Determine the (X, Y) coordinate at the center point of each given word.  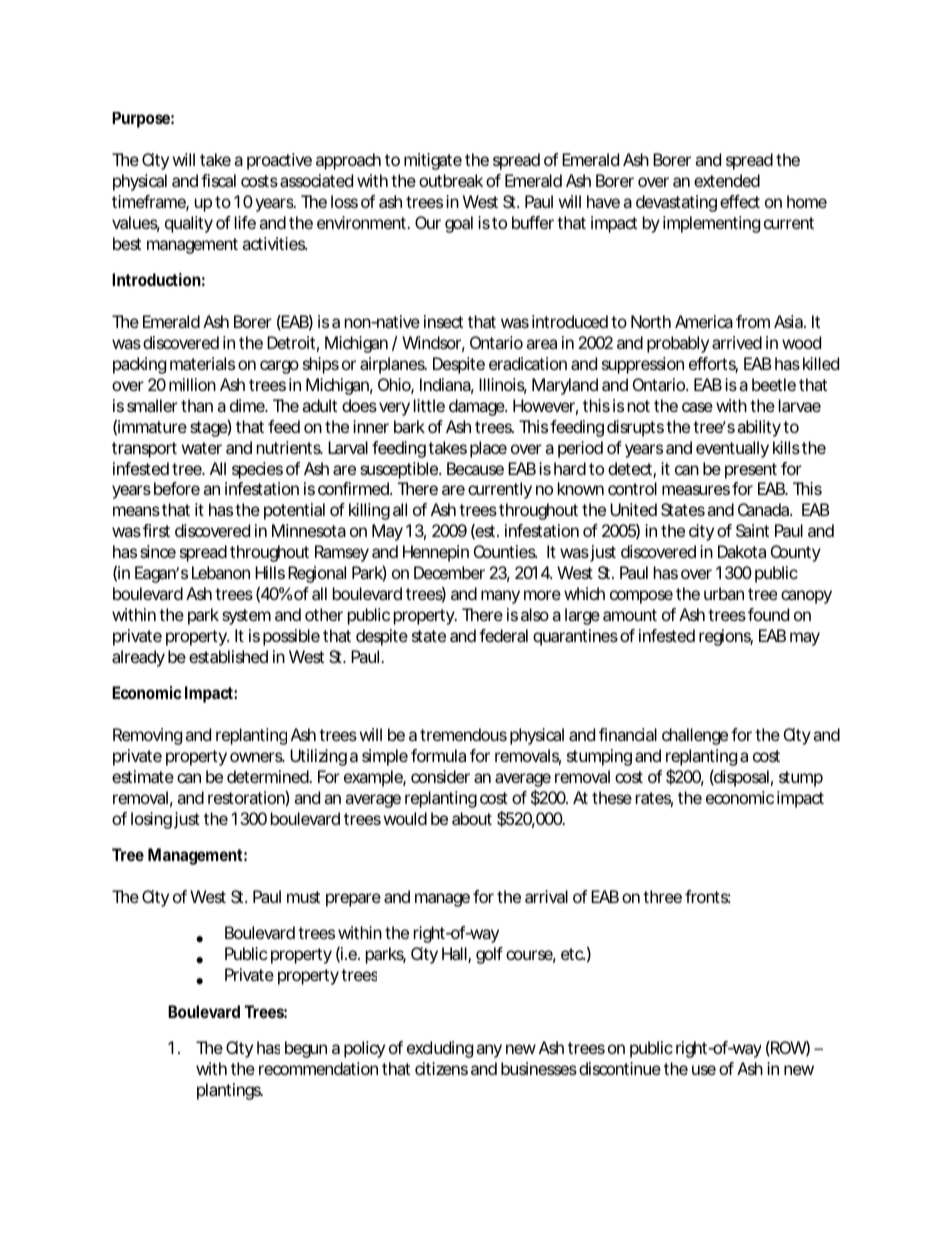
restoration (246, 797)
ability (759, 428)
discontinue (620, 1068)
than (197, 405)
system (246, 617)
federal (503, 635)
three (662, 896)
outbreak (451, 180)
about (472, 818)
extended (727, 180)
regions (726, 637)
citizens (441, 1068)
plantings (230, 1091)
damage (477, 407)
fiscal (218, 180)
